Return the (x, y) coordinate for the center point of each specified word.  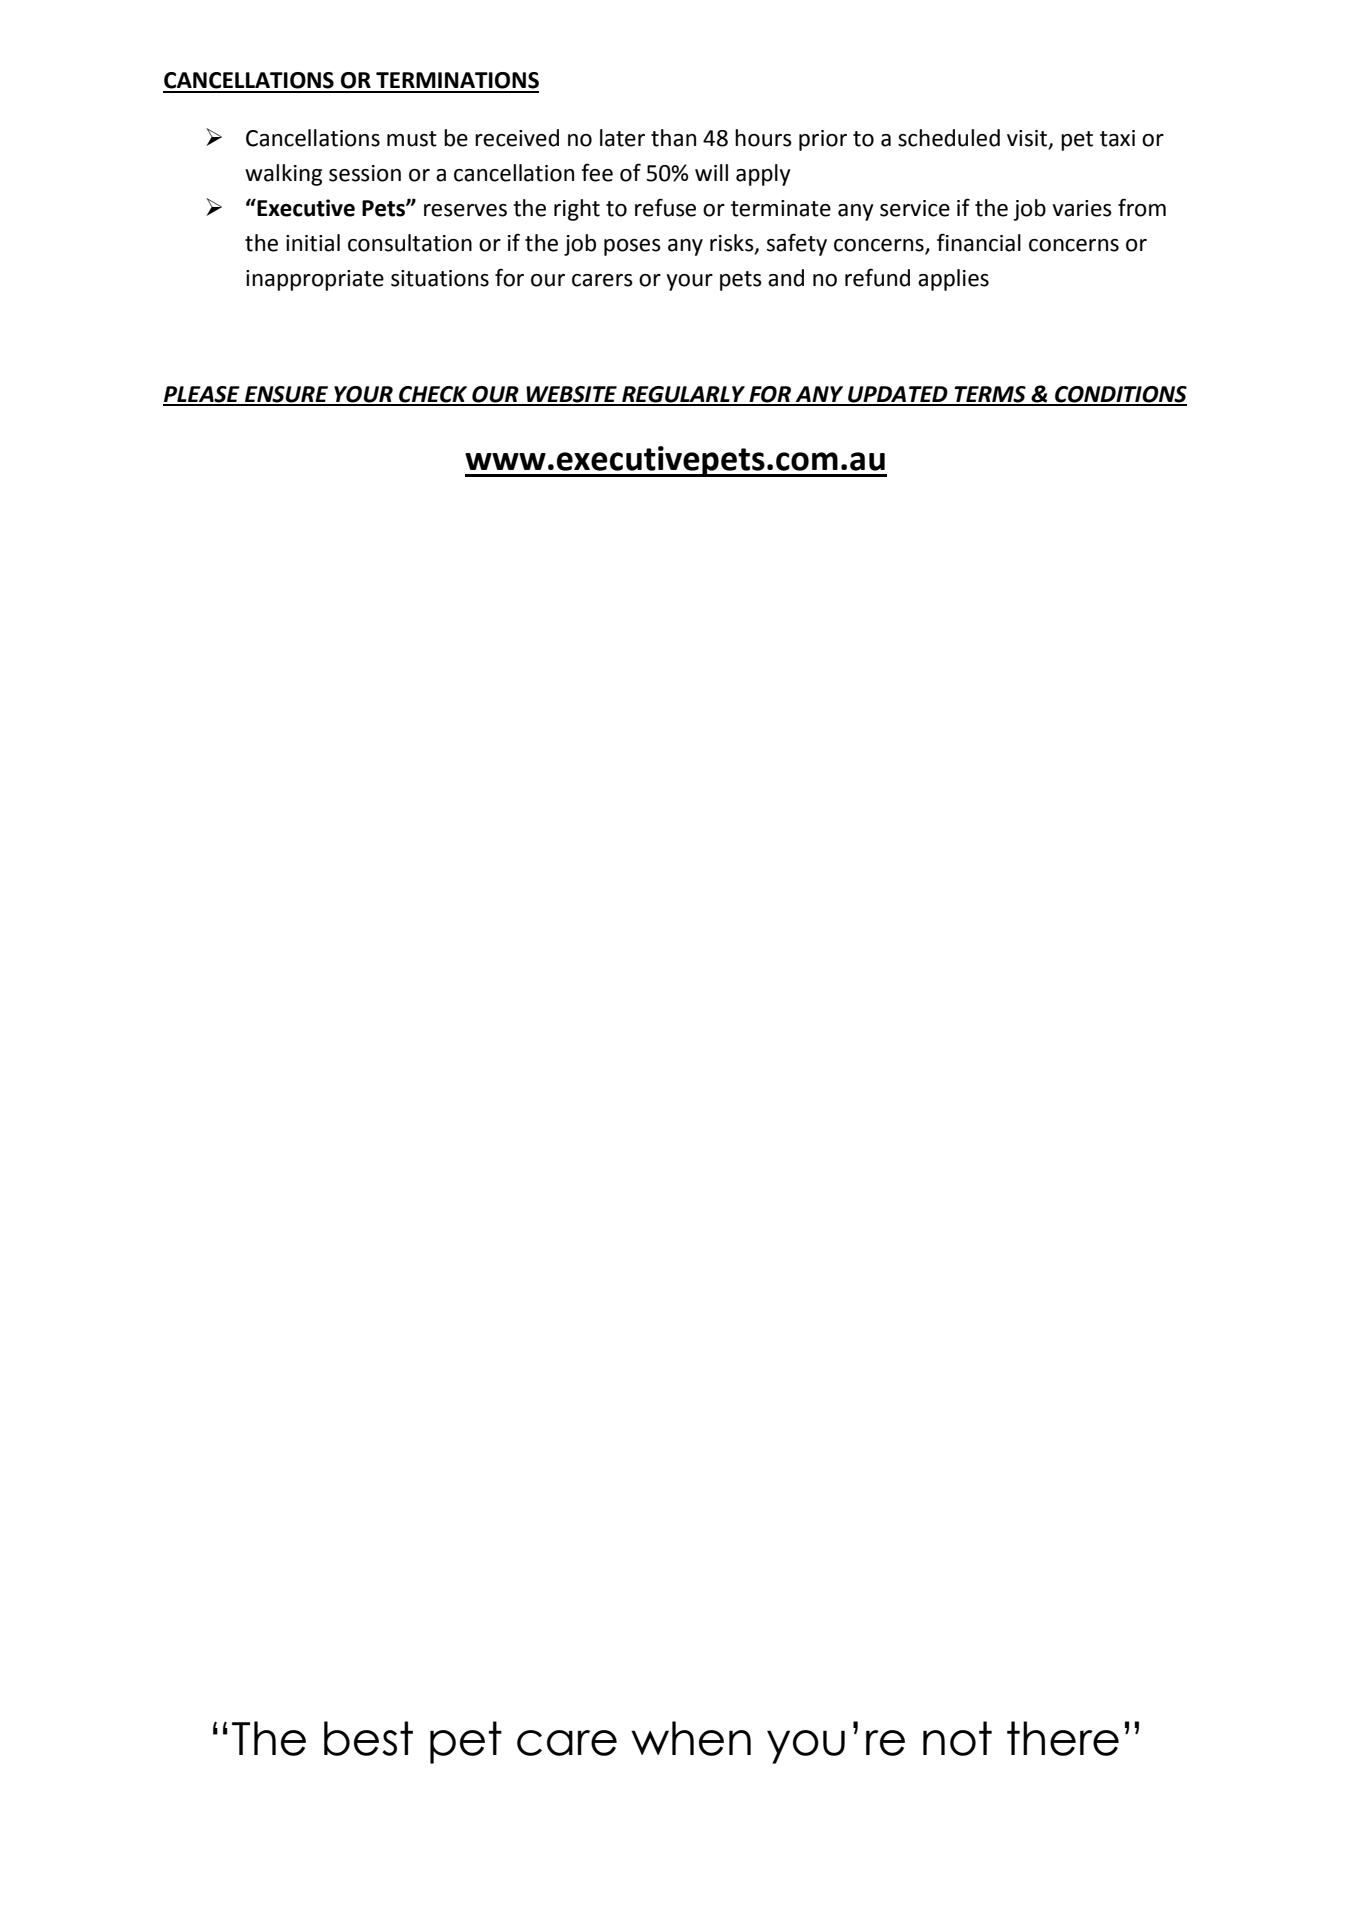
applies (953, 280)
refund (877, 277)
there (1063, 1738)
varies (1082, 208)
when (691, 1738)
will (711, 172)
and (786, 278)
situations (440, 278)
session (365, 173)
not (957, 1738)
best (368, 1738)
